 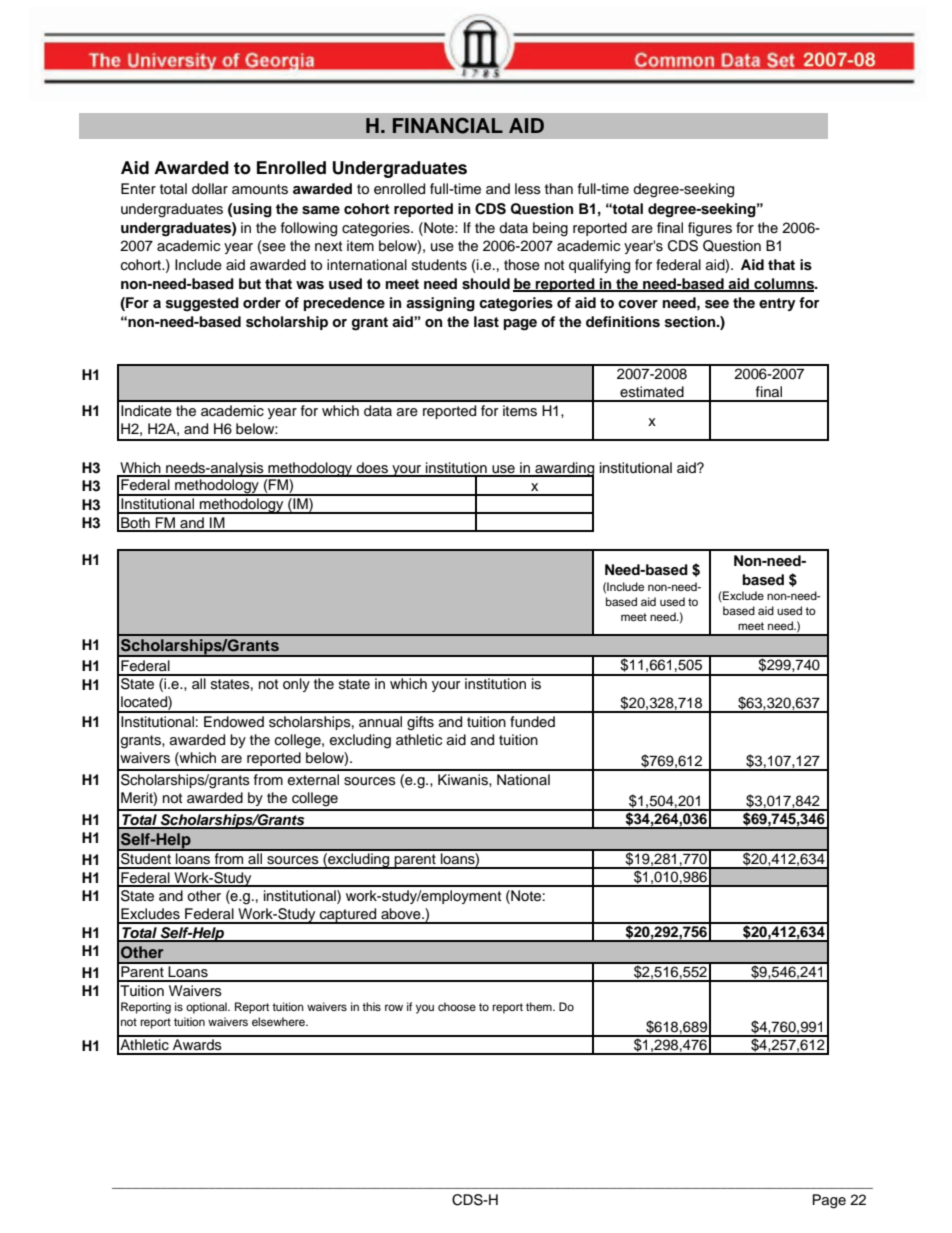 What do you see at coordinates (623, 322) in the image?
I see `definitions` at bounding box center [623, 322].
